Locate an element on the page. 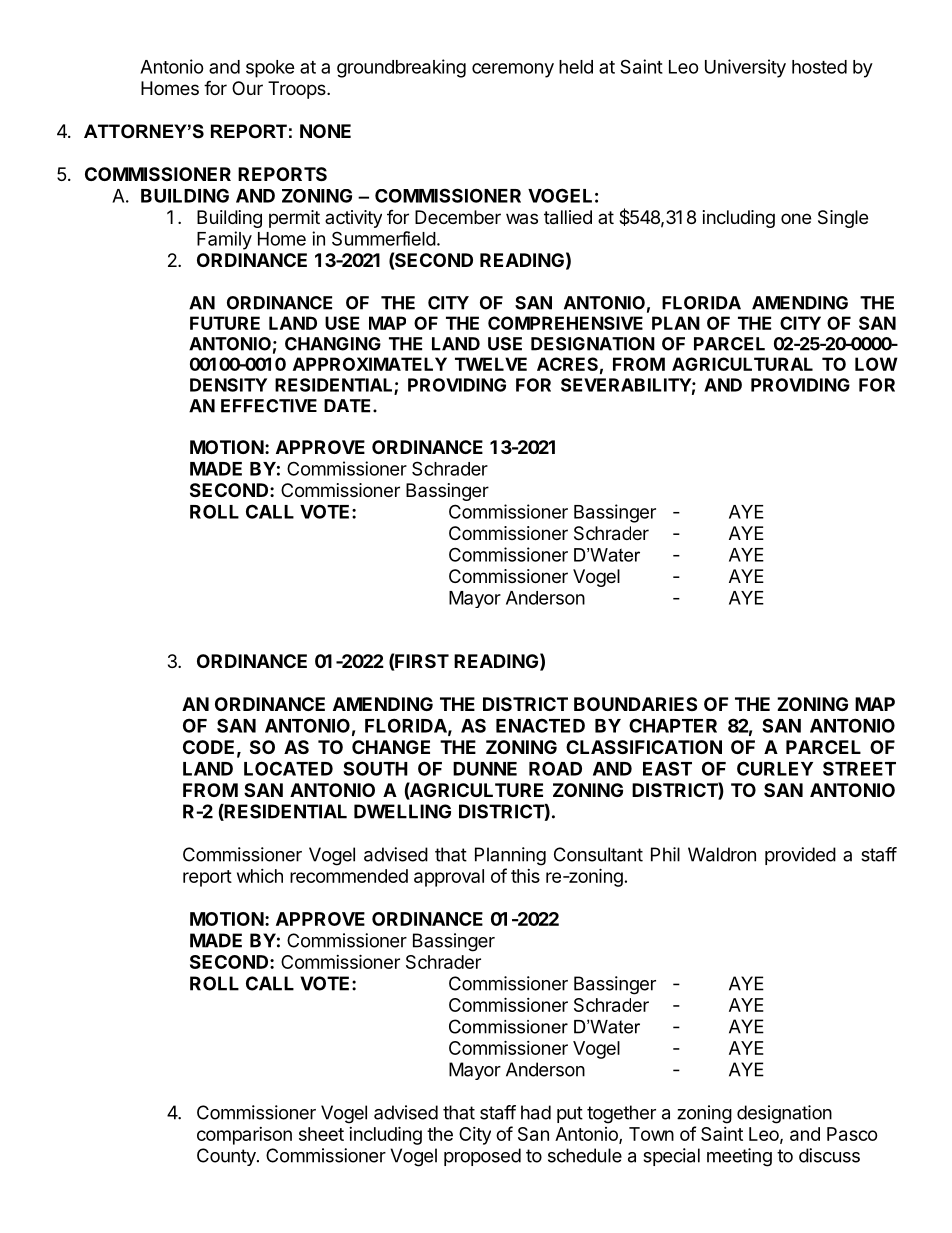 This document has height=1233, width=952. AGRICULTURAL is located at coordinates (742, 364).
